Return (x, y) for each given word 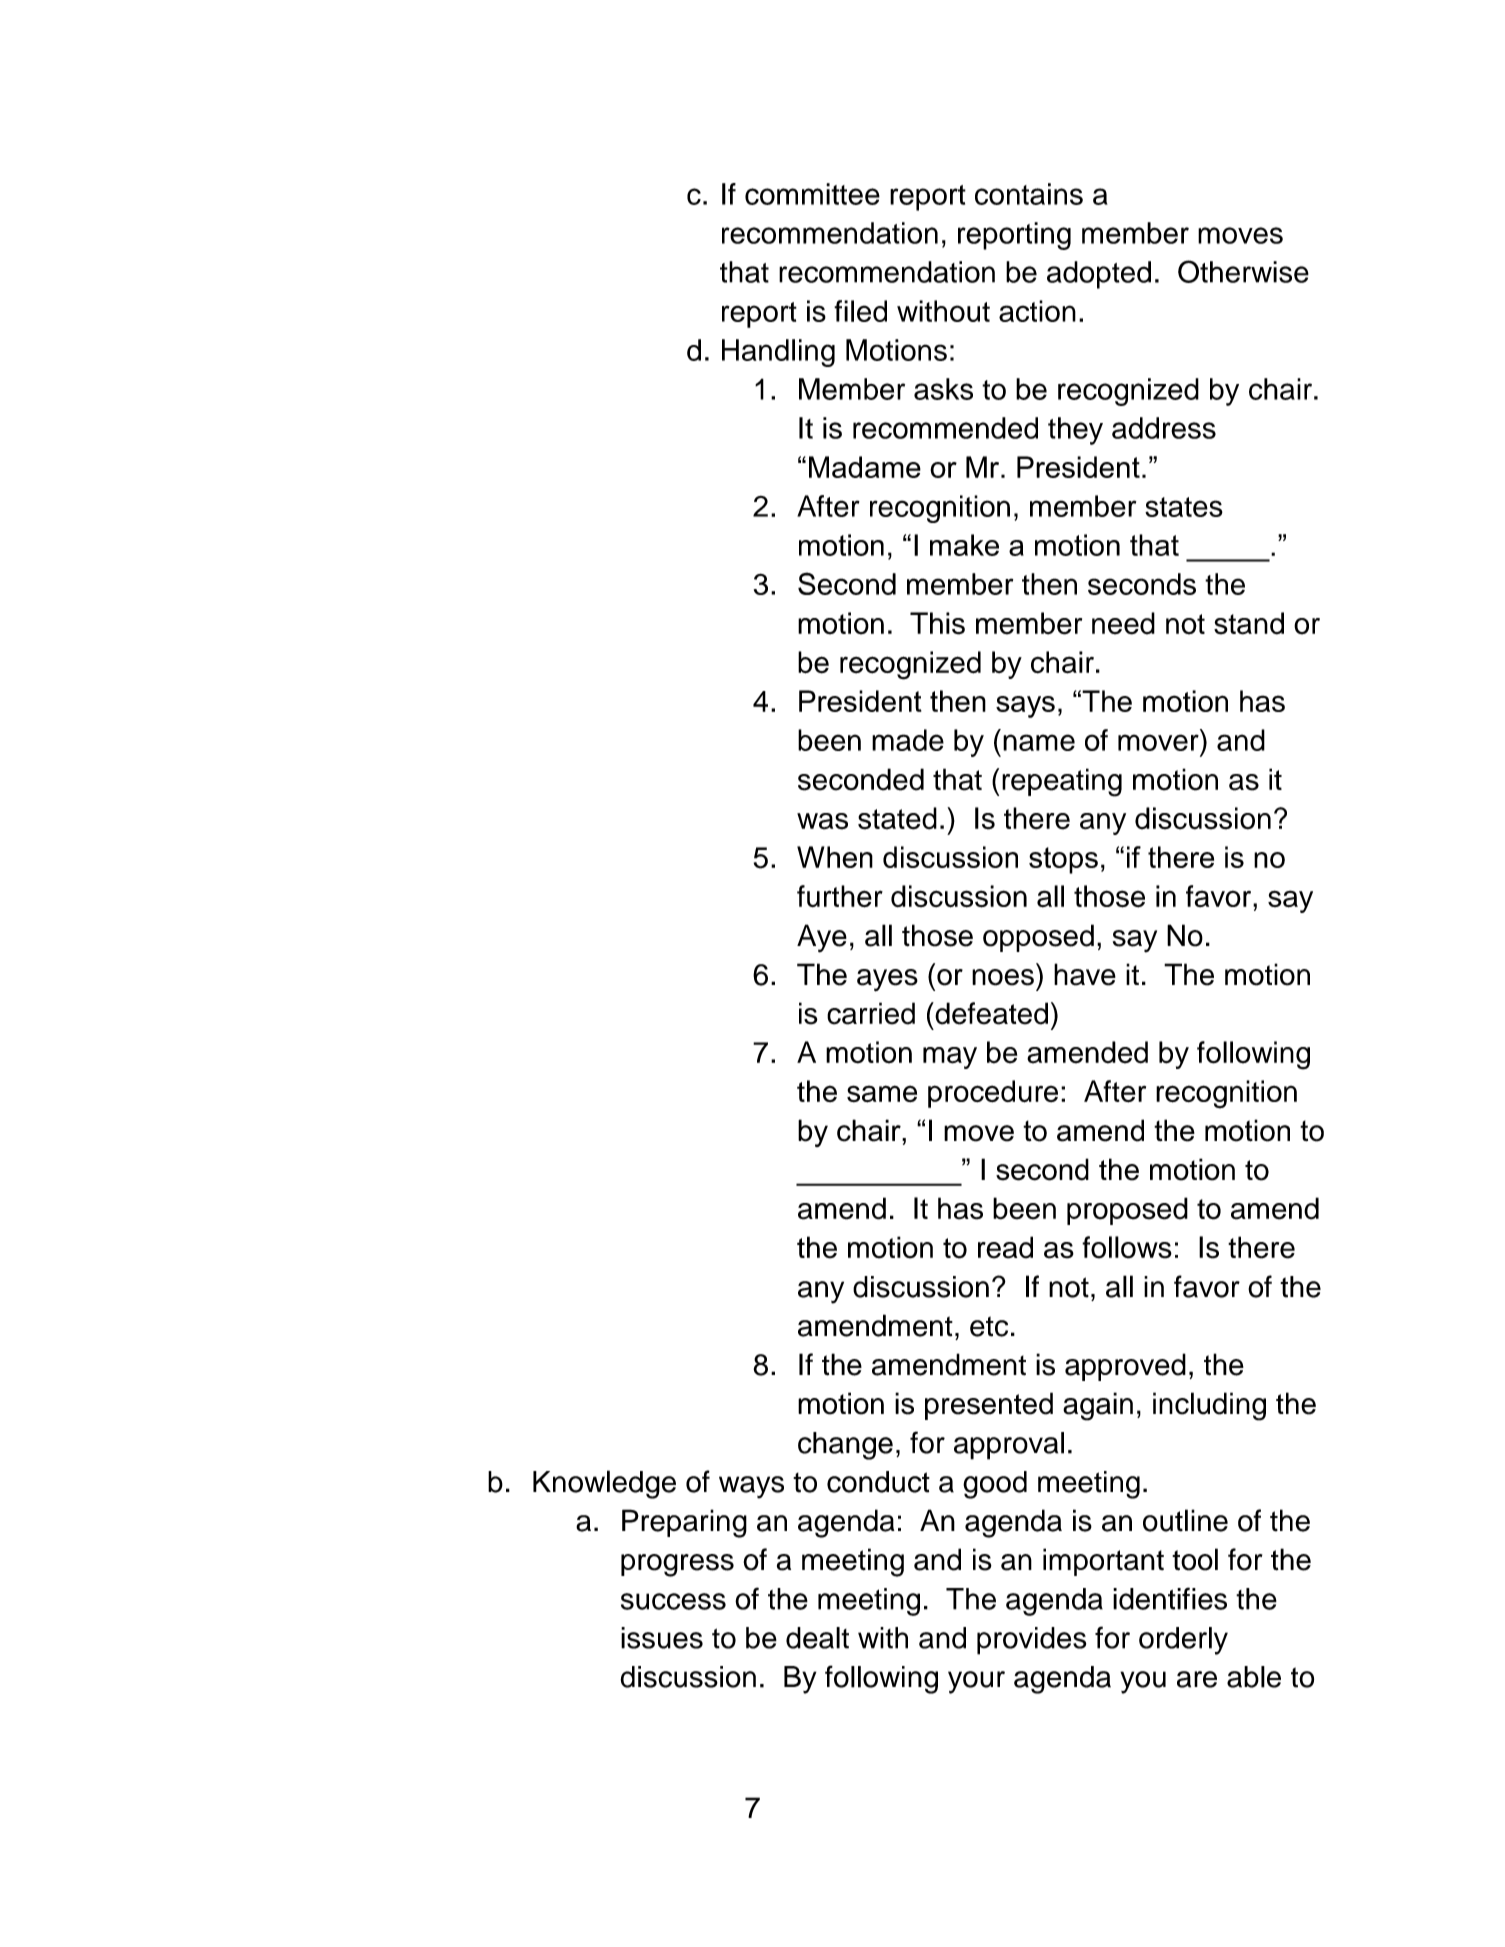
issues (662, 1638)
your (976, 1682)
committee (812, 194)
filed (860, 311)
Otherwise (1243, 271)
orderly (1183, 1641)
